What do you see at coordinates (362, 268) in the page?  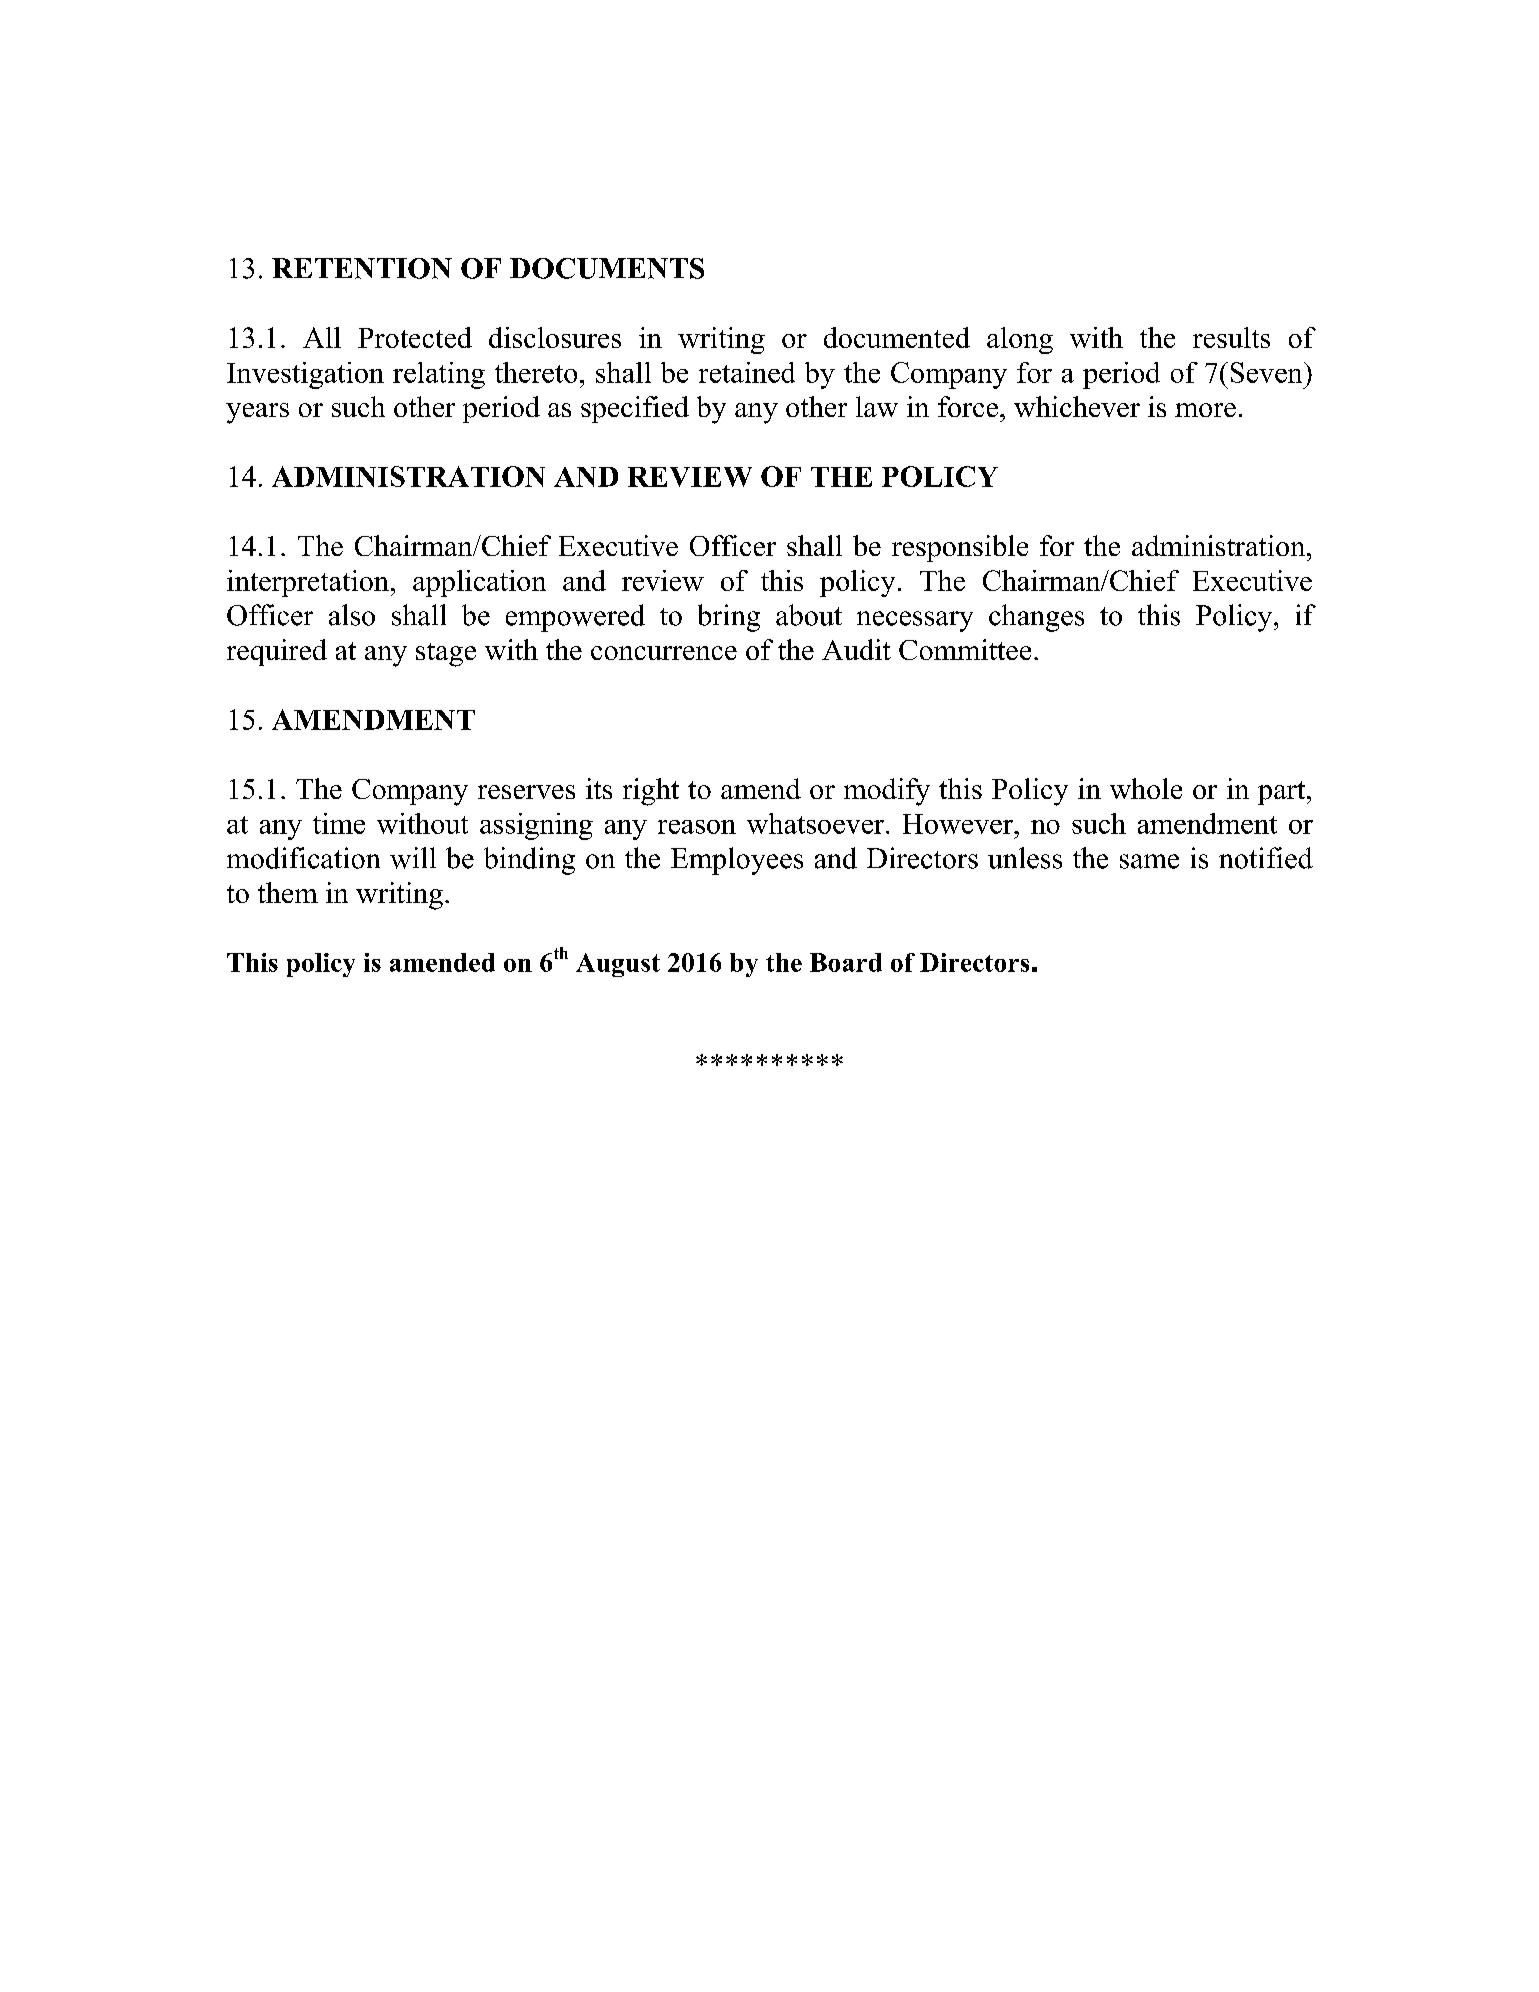 I see `RETENTION` at bounding box center [362, 268].
